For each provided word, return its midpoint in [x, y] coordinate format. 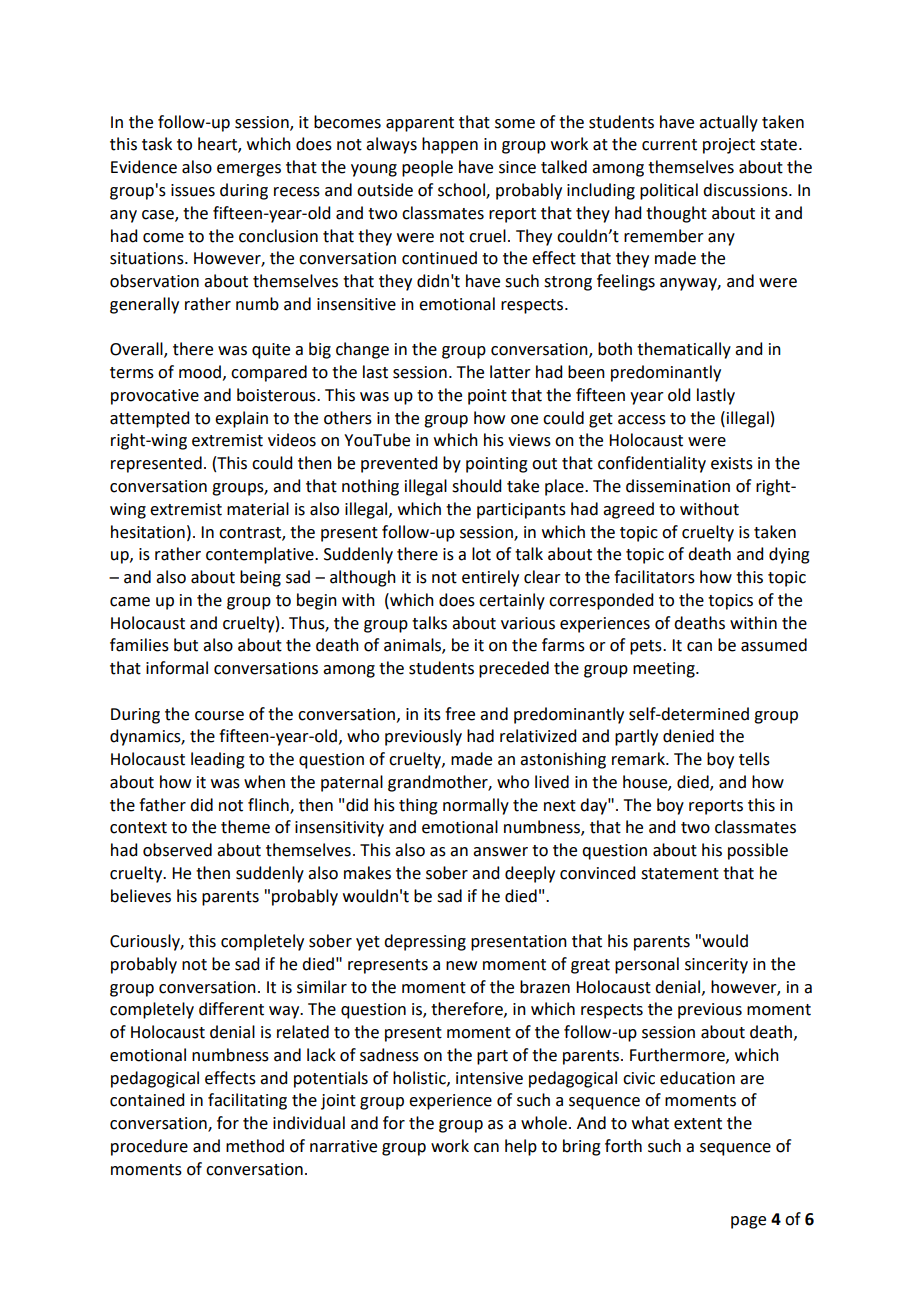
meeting [665, 670]
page [748, 1222]
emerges [249, 170]
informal [177, 668]
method [255, 1146]
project [729, 146]
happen [450, 145]
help [521, 1147]
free [460, 714]
